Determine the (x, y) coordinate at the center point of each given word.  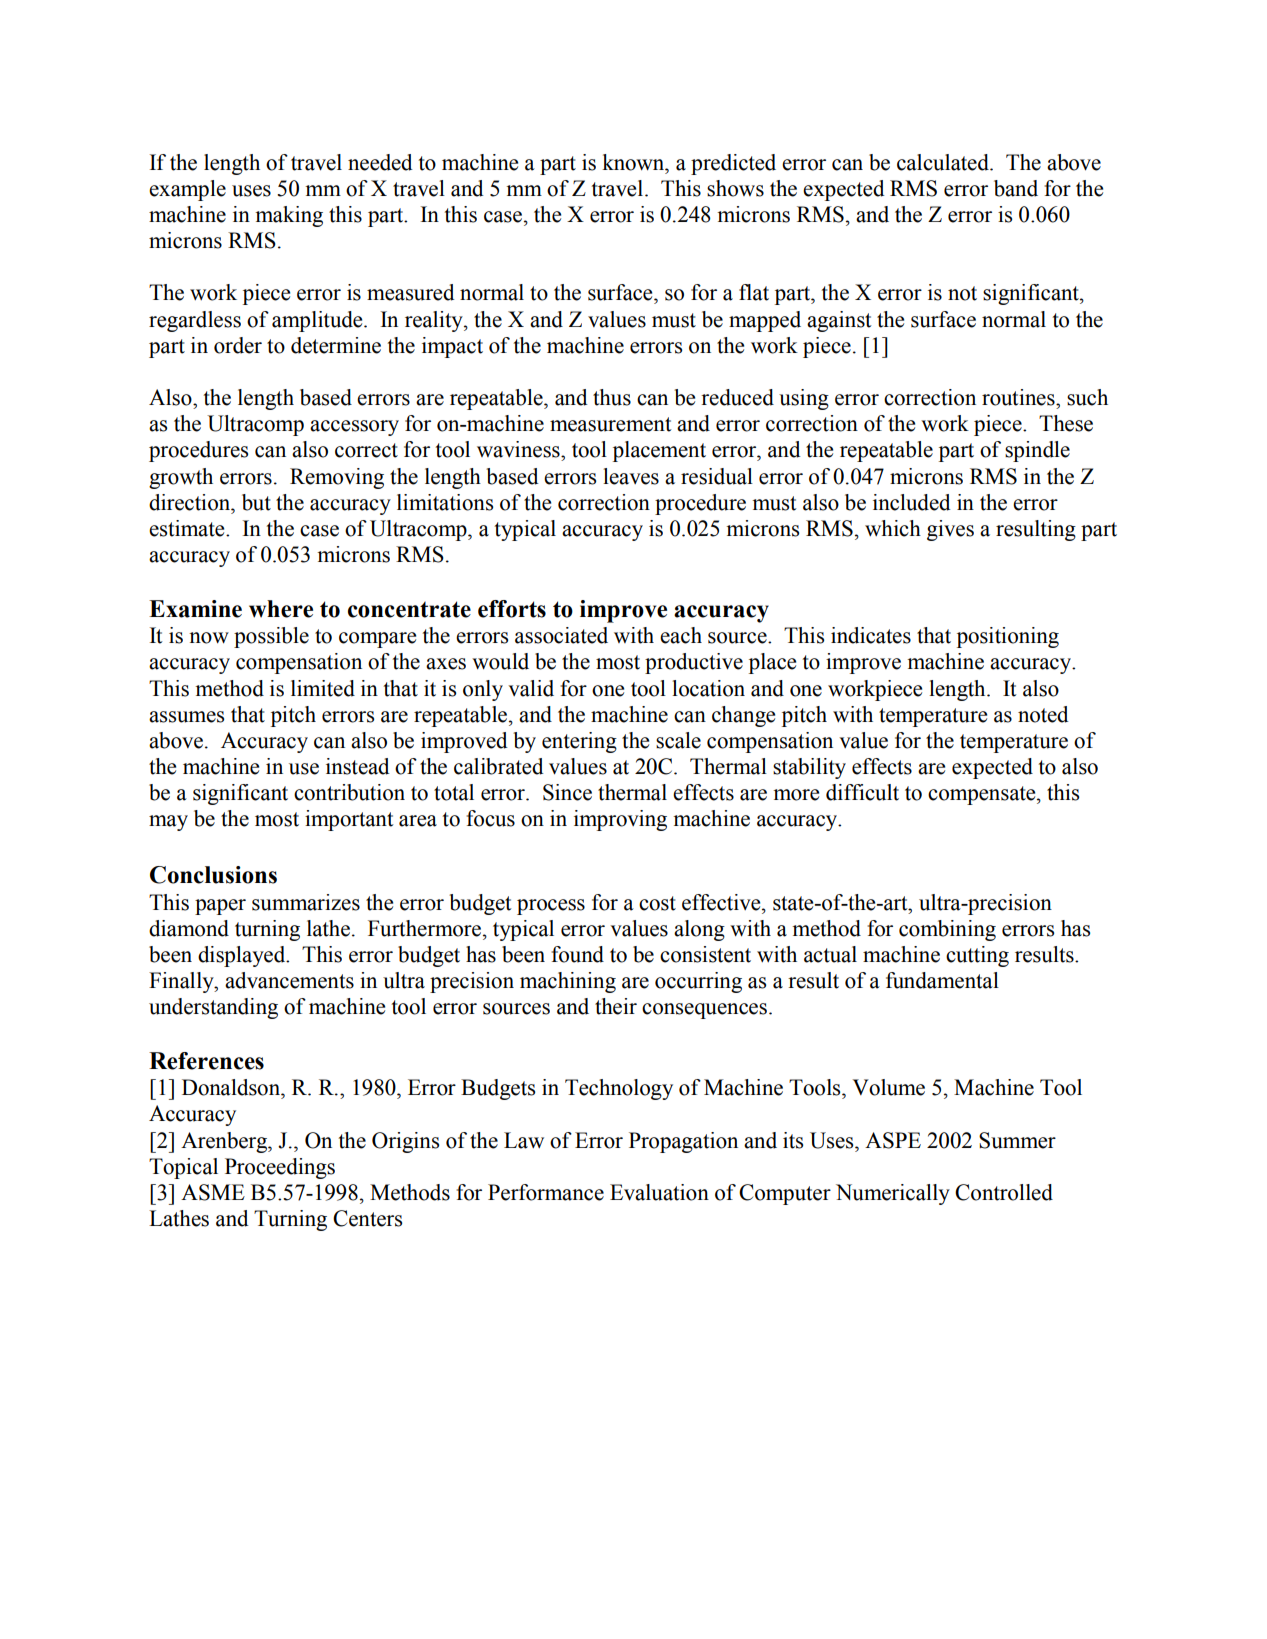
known (634, 162)
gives (950, 530)
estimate (188, 528)
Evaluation (659, 1192)
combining (947, 930)
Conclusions (213, 875)
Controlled (1004, 1192)
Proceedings (280, 1168)
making (289, 216)
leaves (631, 476)
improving (620, 820)
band (1016, 188)
